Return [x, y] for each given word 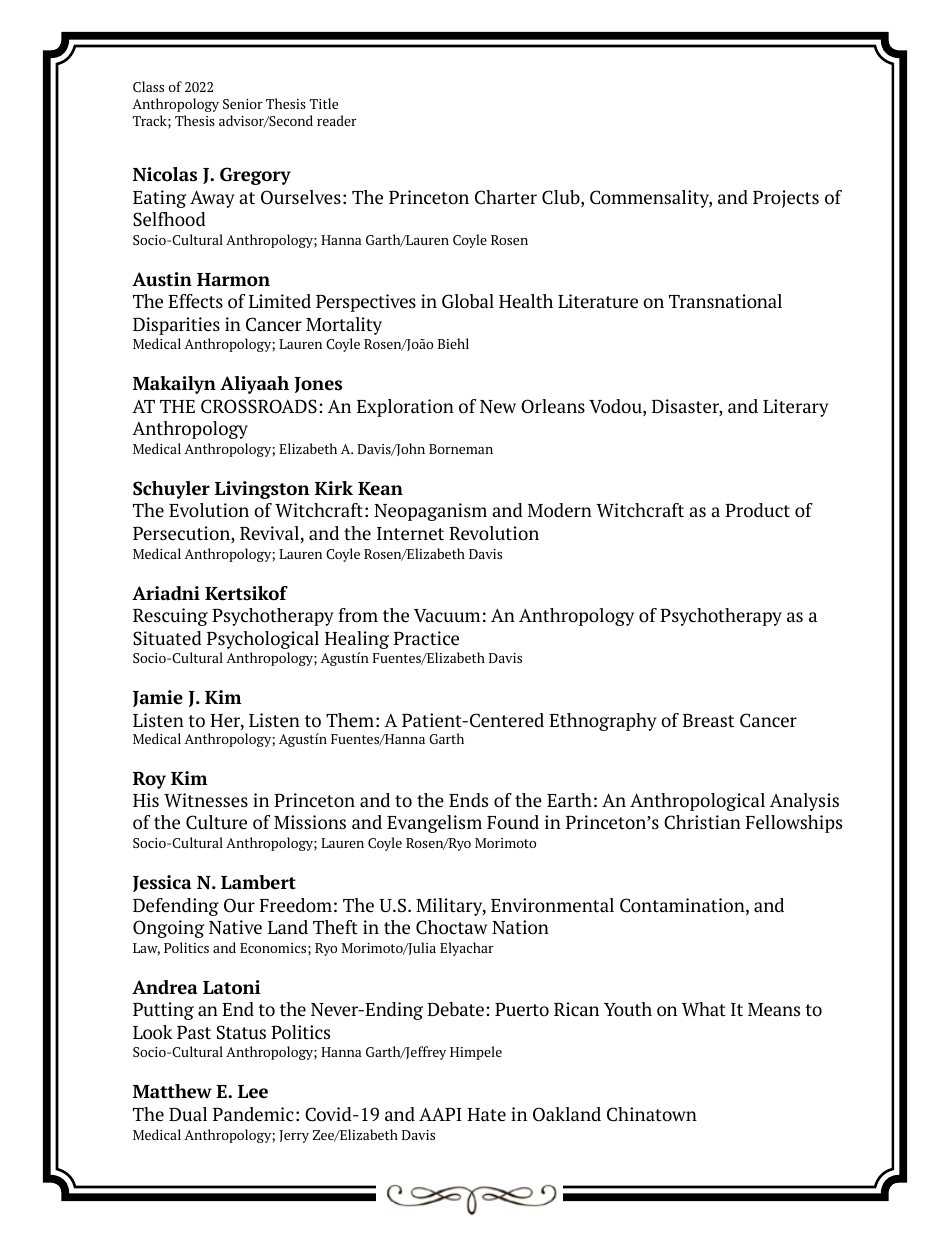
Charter [506, 197]
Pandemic [253, 1114]
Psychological [263, 640]
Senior [243, 104]
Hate [486, 1115]
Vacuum [447, 616]
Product [757, 510]
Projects [786, 199]
